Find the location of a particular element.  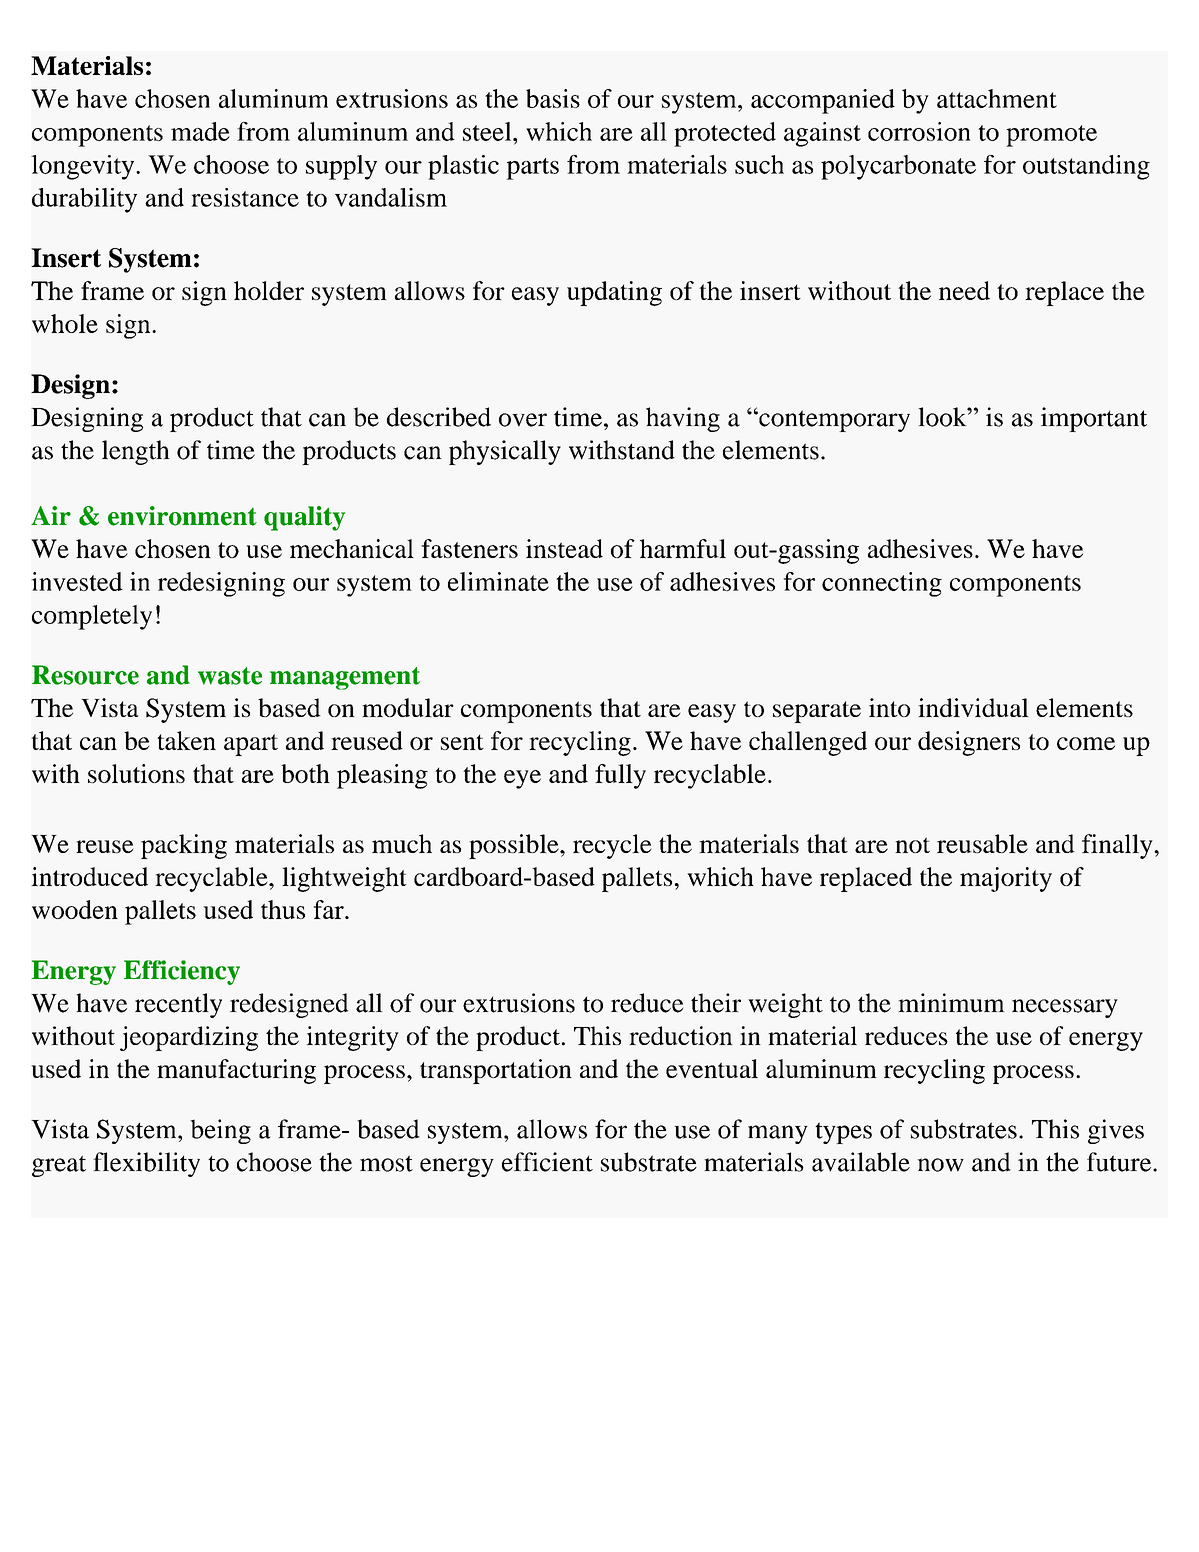

recycle is located at coordinates (612, 846).
